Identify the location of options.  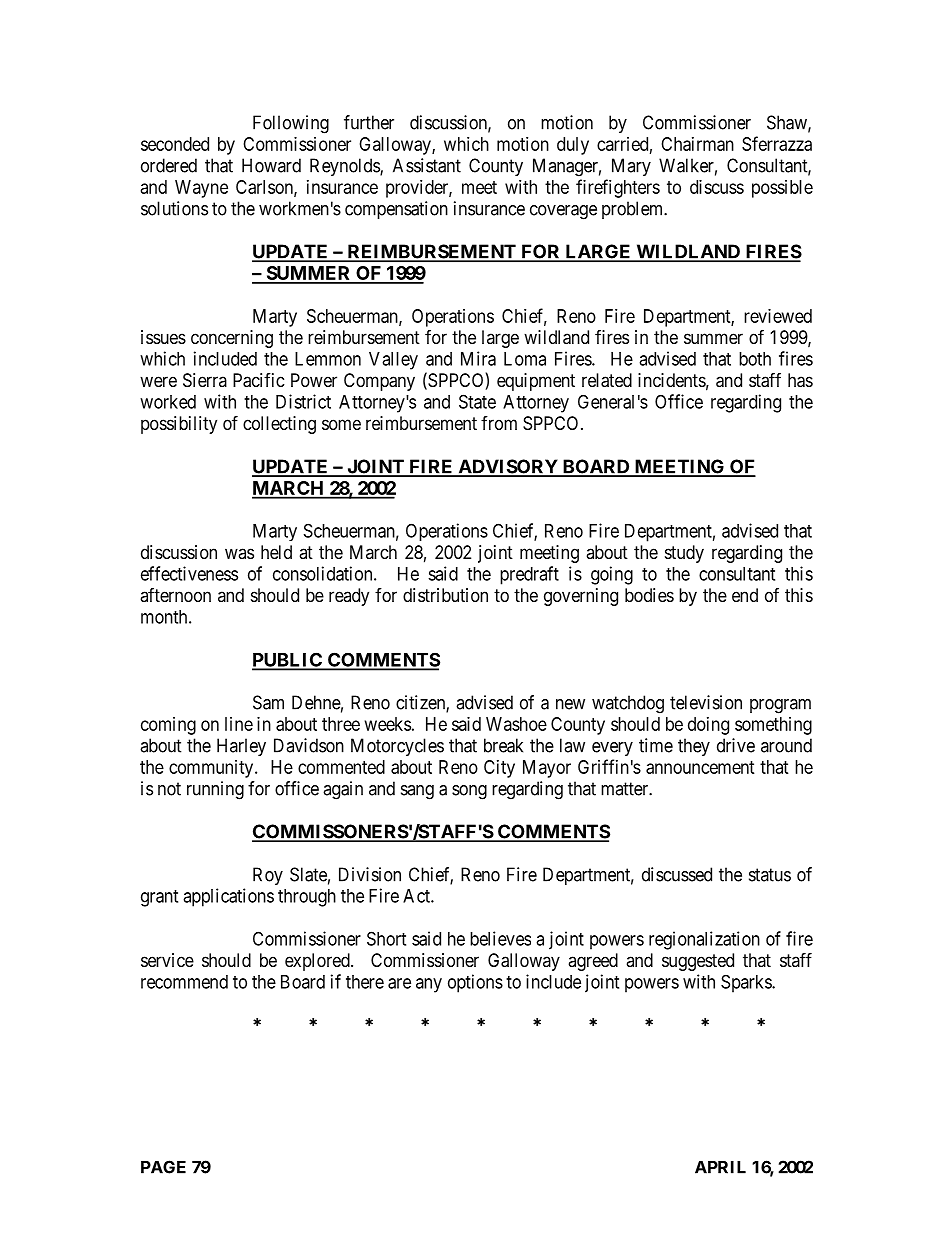
(475, 983).
